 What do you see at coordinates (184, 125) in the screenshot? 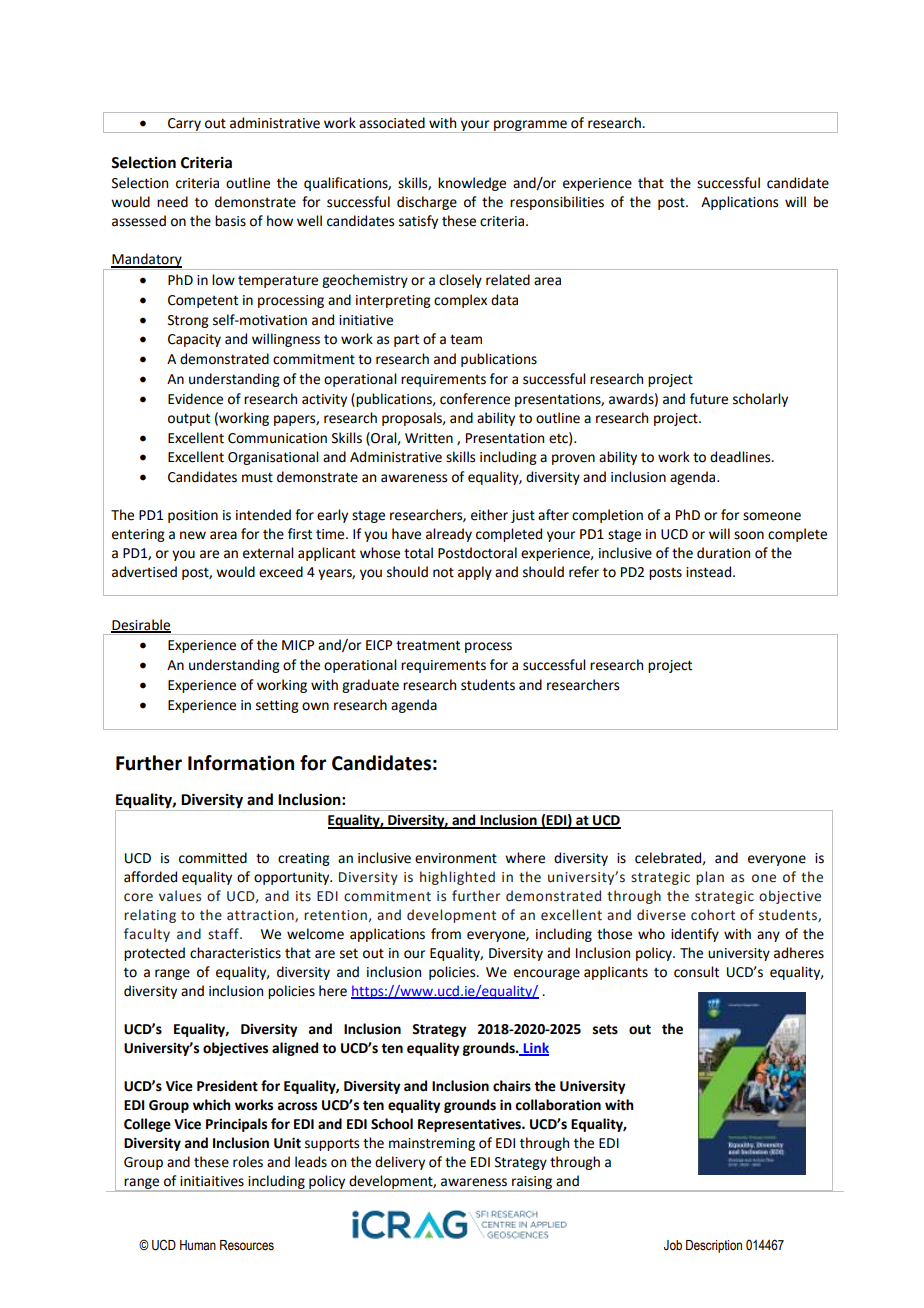
I see `Carry` at bounding box center [184, 125].
